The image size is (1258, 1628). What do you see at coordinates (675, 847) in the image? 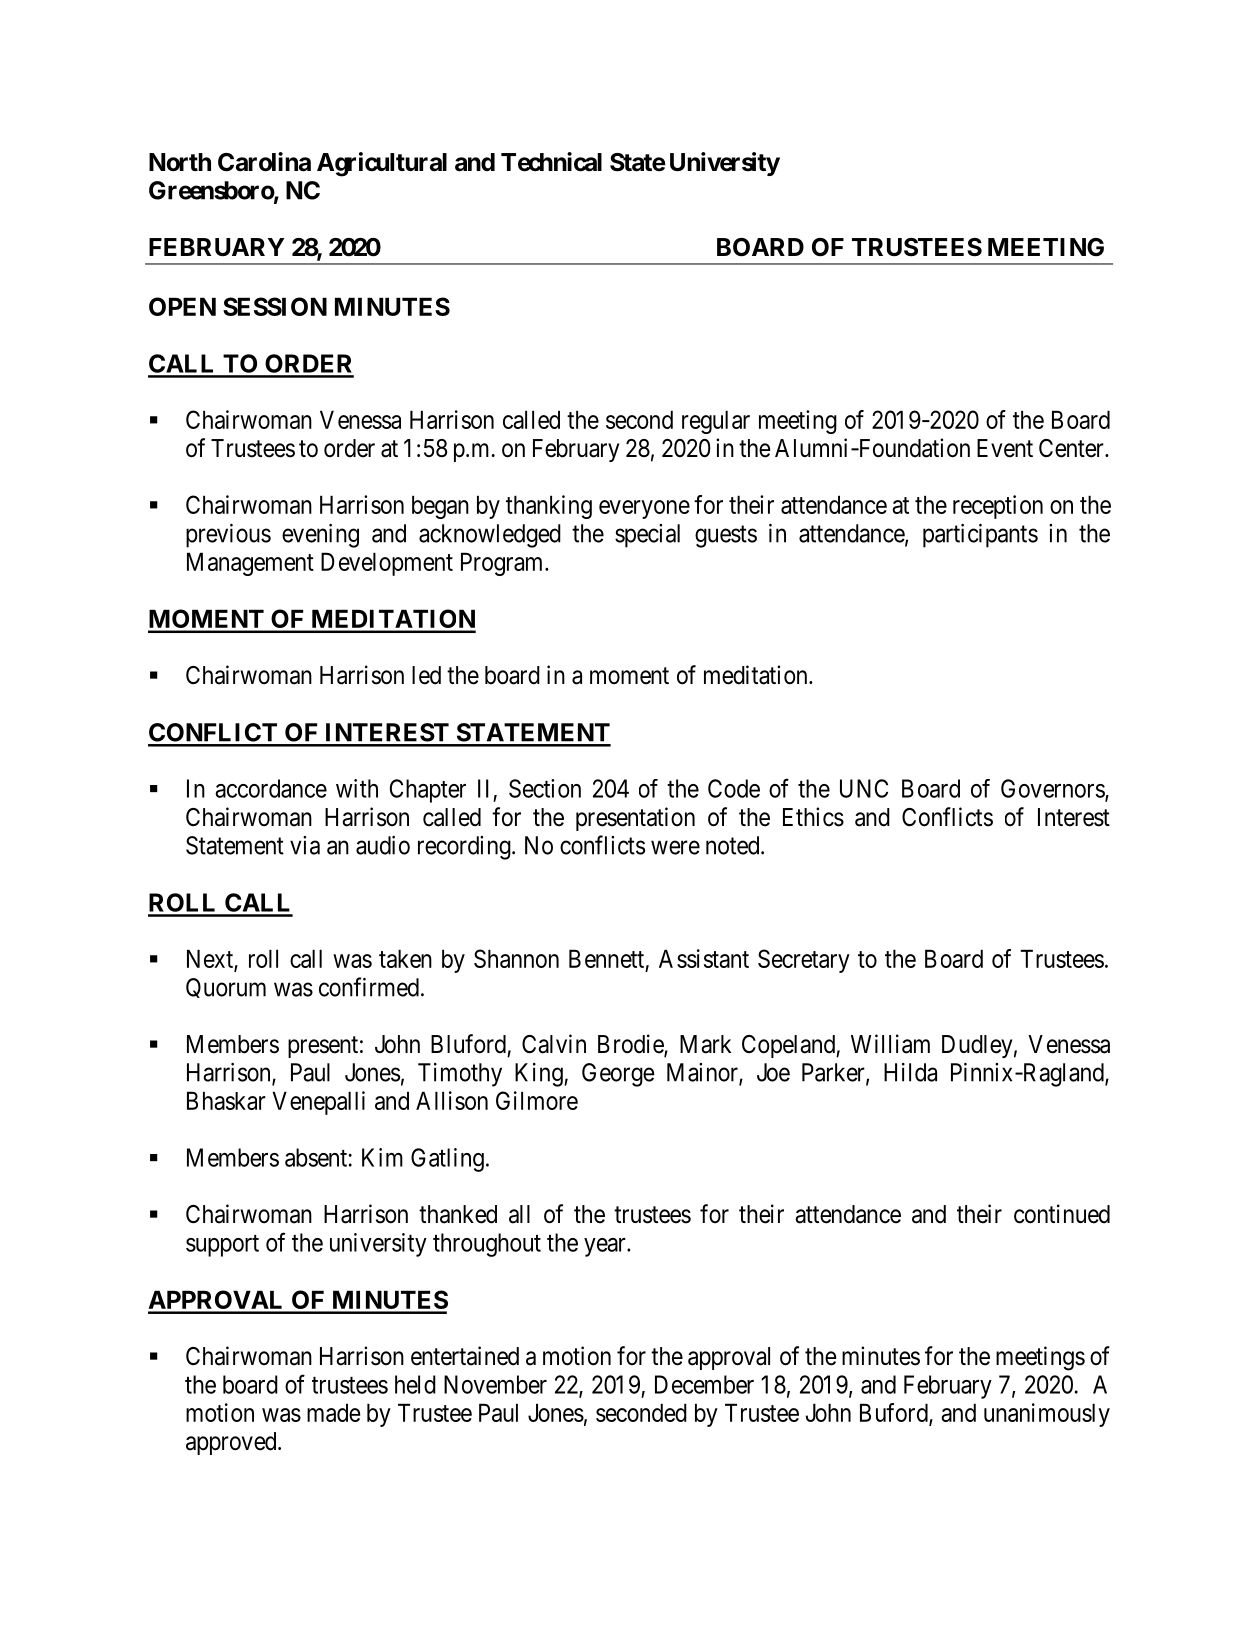
I see `were` at bounding box center [675, 847].
